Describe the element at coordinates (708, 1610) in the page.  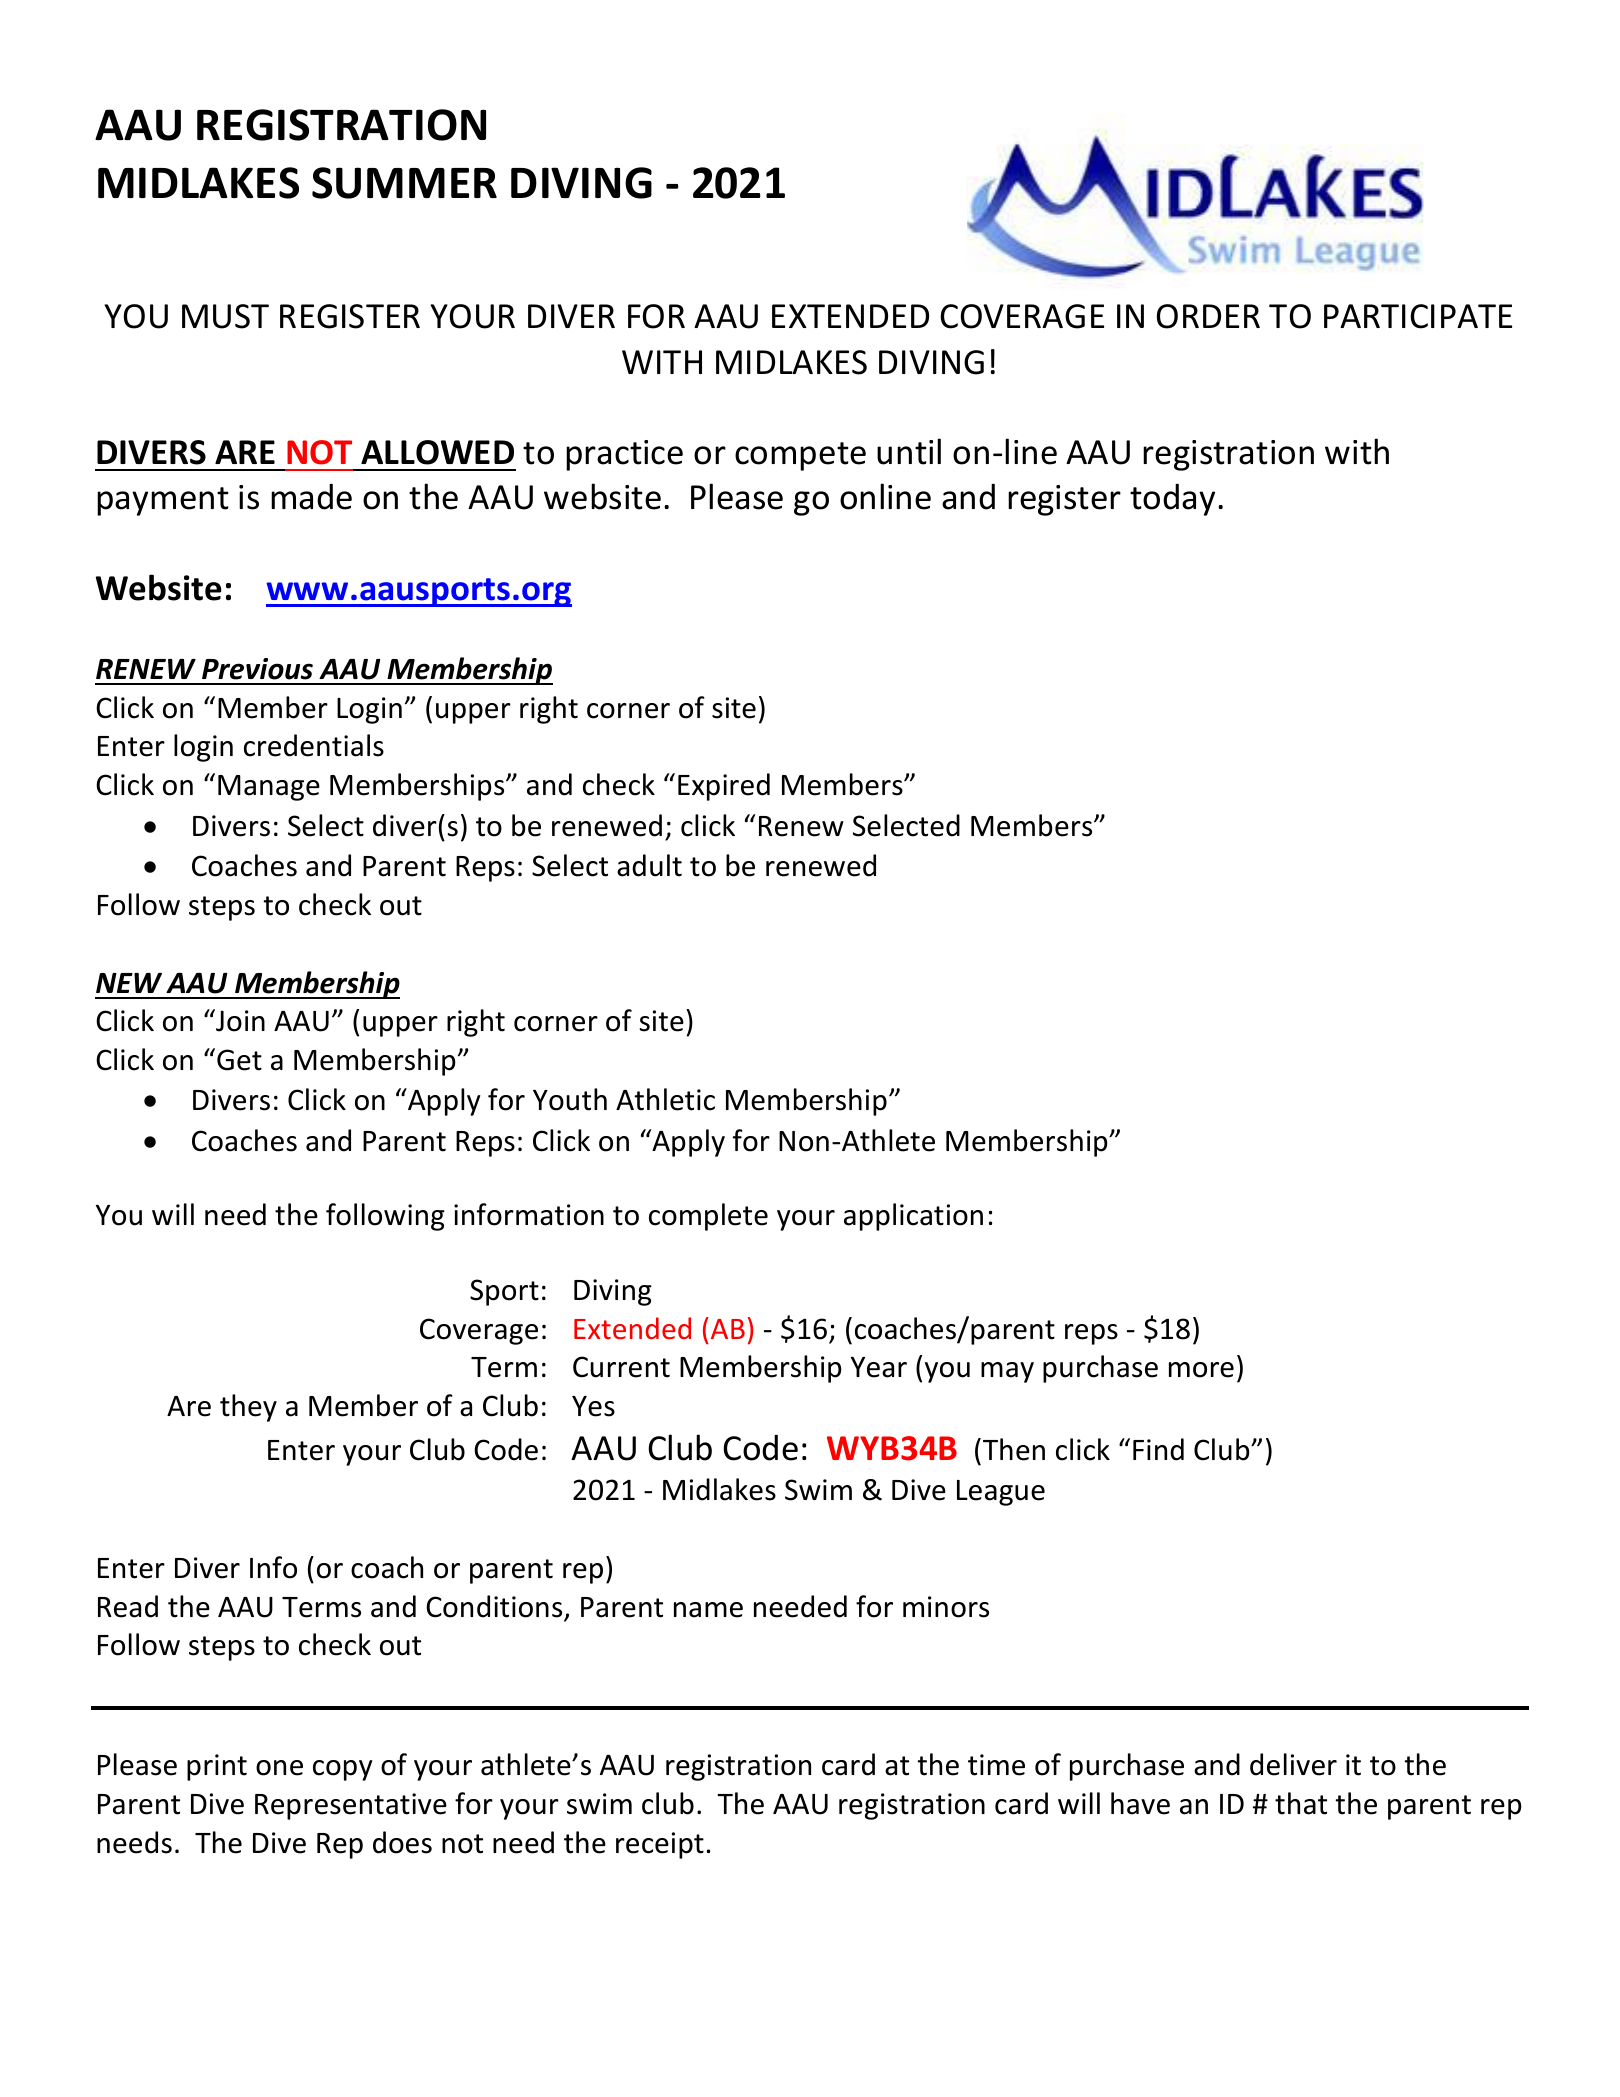
I see `name` at that location.
